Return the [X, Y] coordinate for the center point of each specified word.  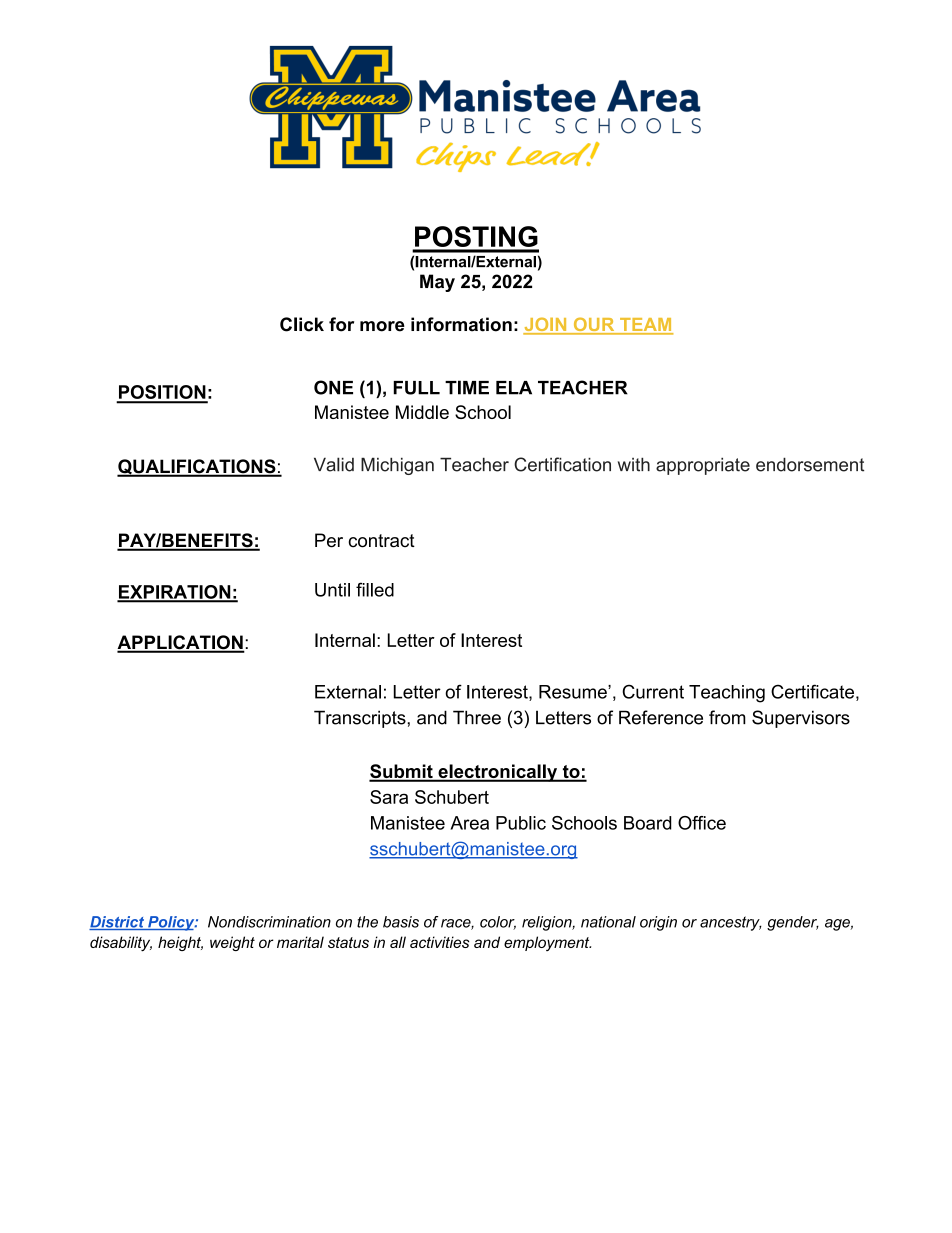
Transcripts [361, 719]
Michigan [397, 466]
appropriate [703, 466]
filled [375, 589]
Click [302, 324]
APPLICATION [181, 643]
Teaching [727, 694]
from [727, 717]
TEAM [645, 326]
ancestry [731, 923]
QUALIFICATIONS [197, 468]
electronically [498, 773]
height [180, 943]
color [498, 923]
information [461, 324]
